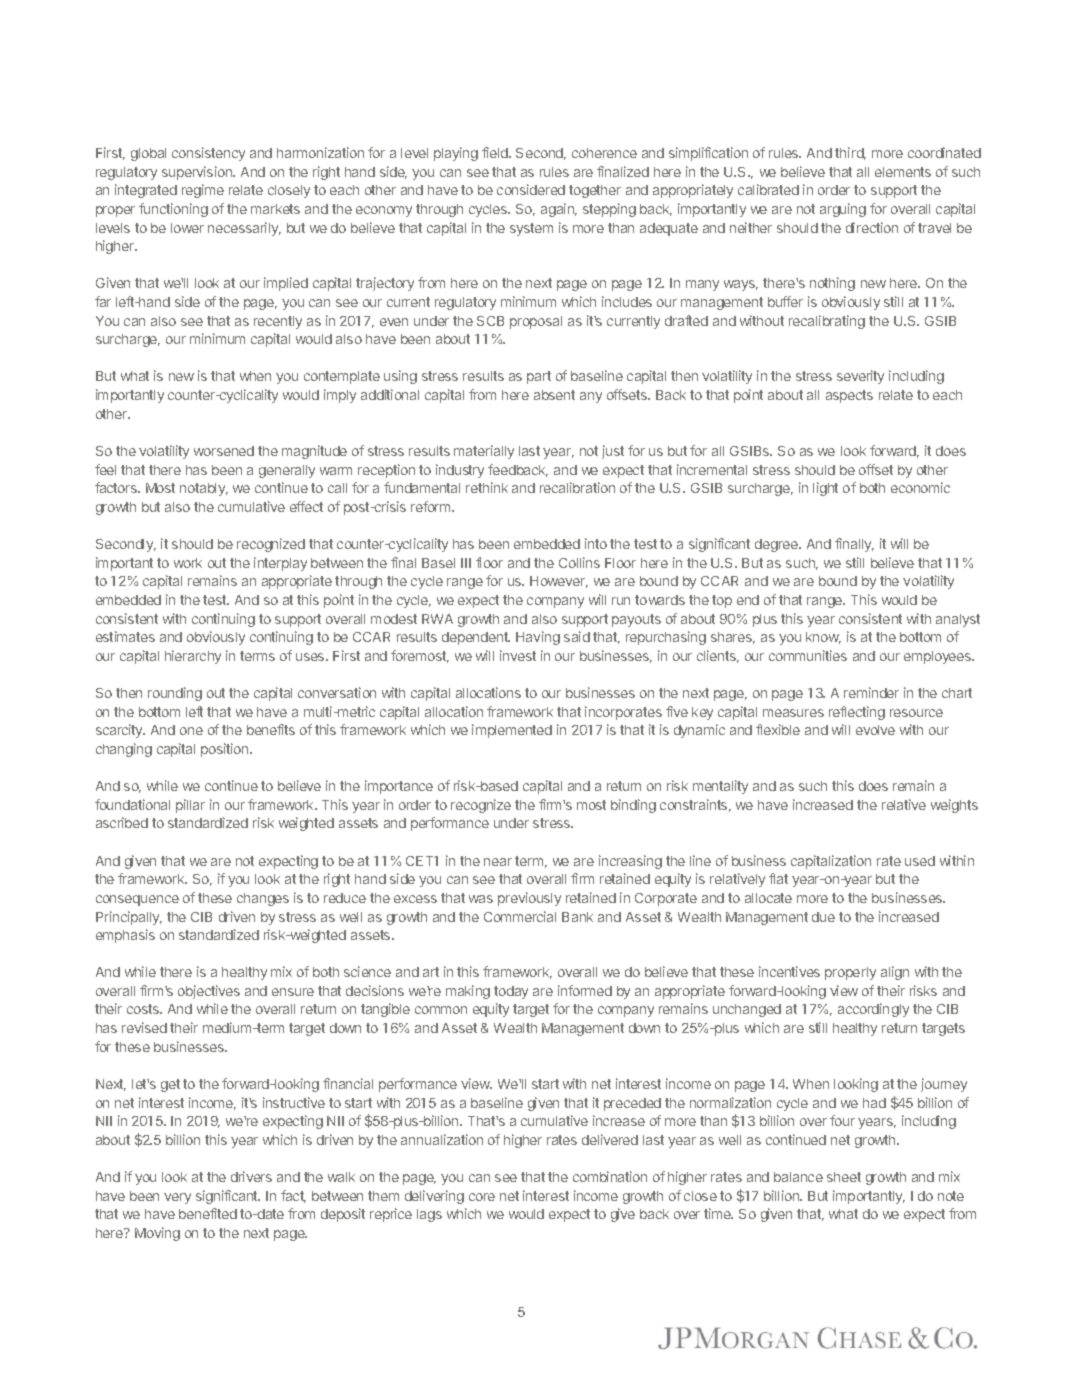 This document has height=1394, width=1077. I want to click on arguing, so click(843, 210).
